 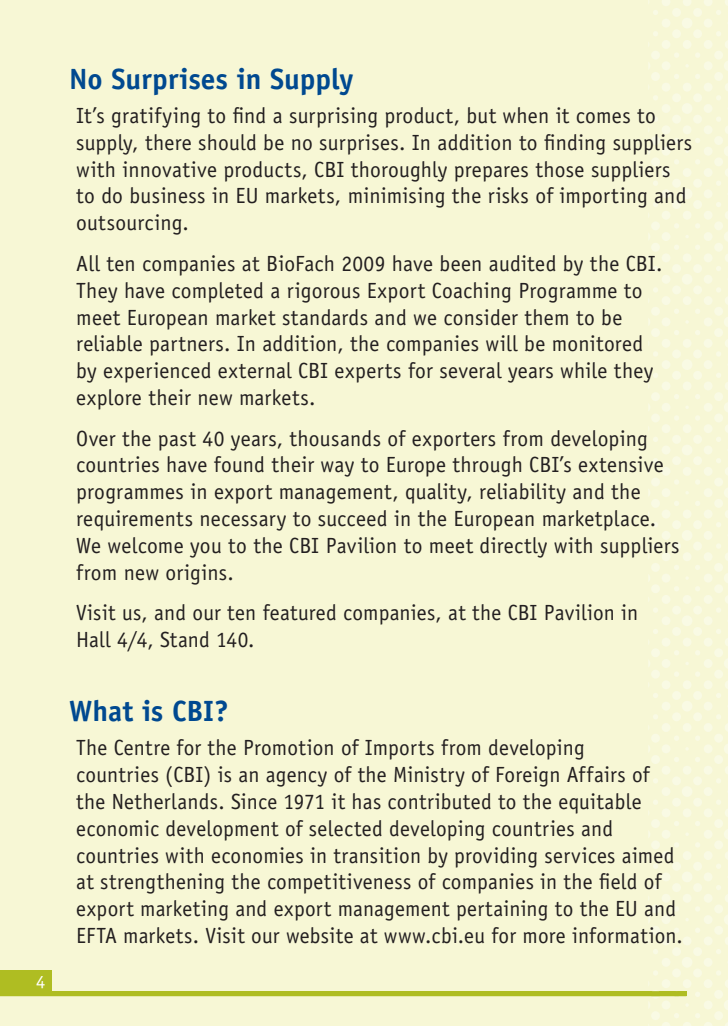 What do you see at coordinates (134, 520) in the screenshot?
I see `requirements` at bounding box center [134, 520].
